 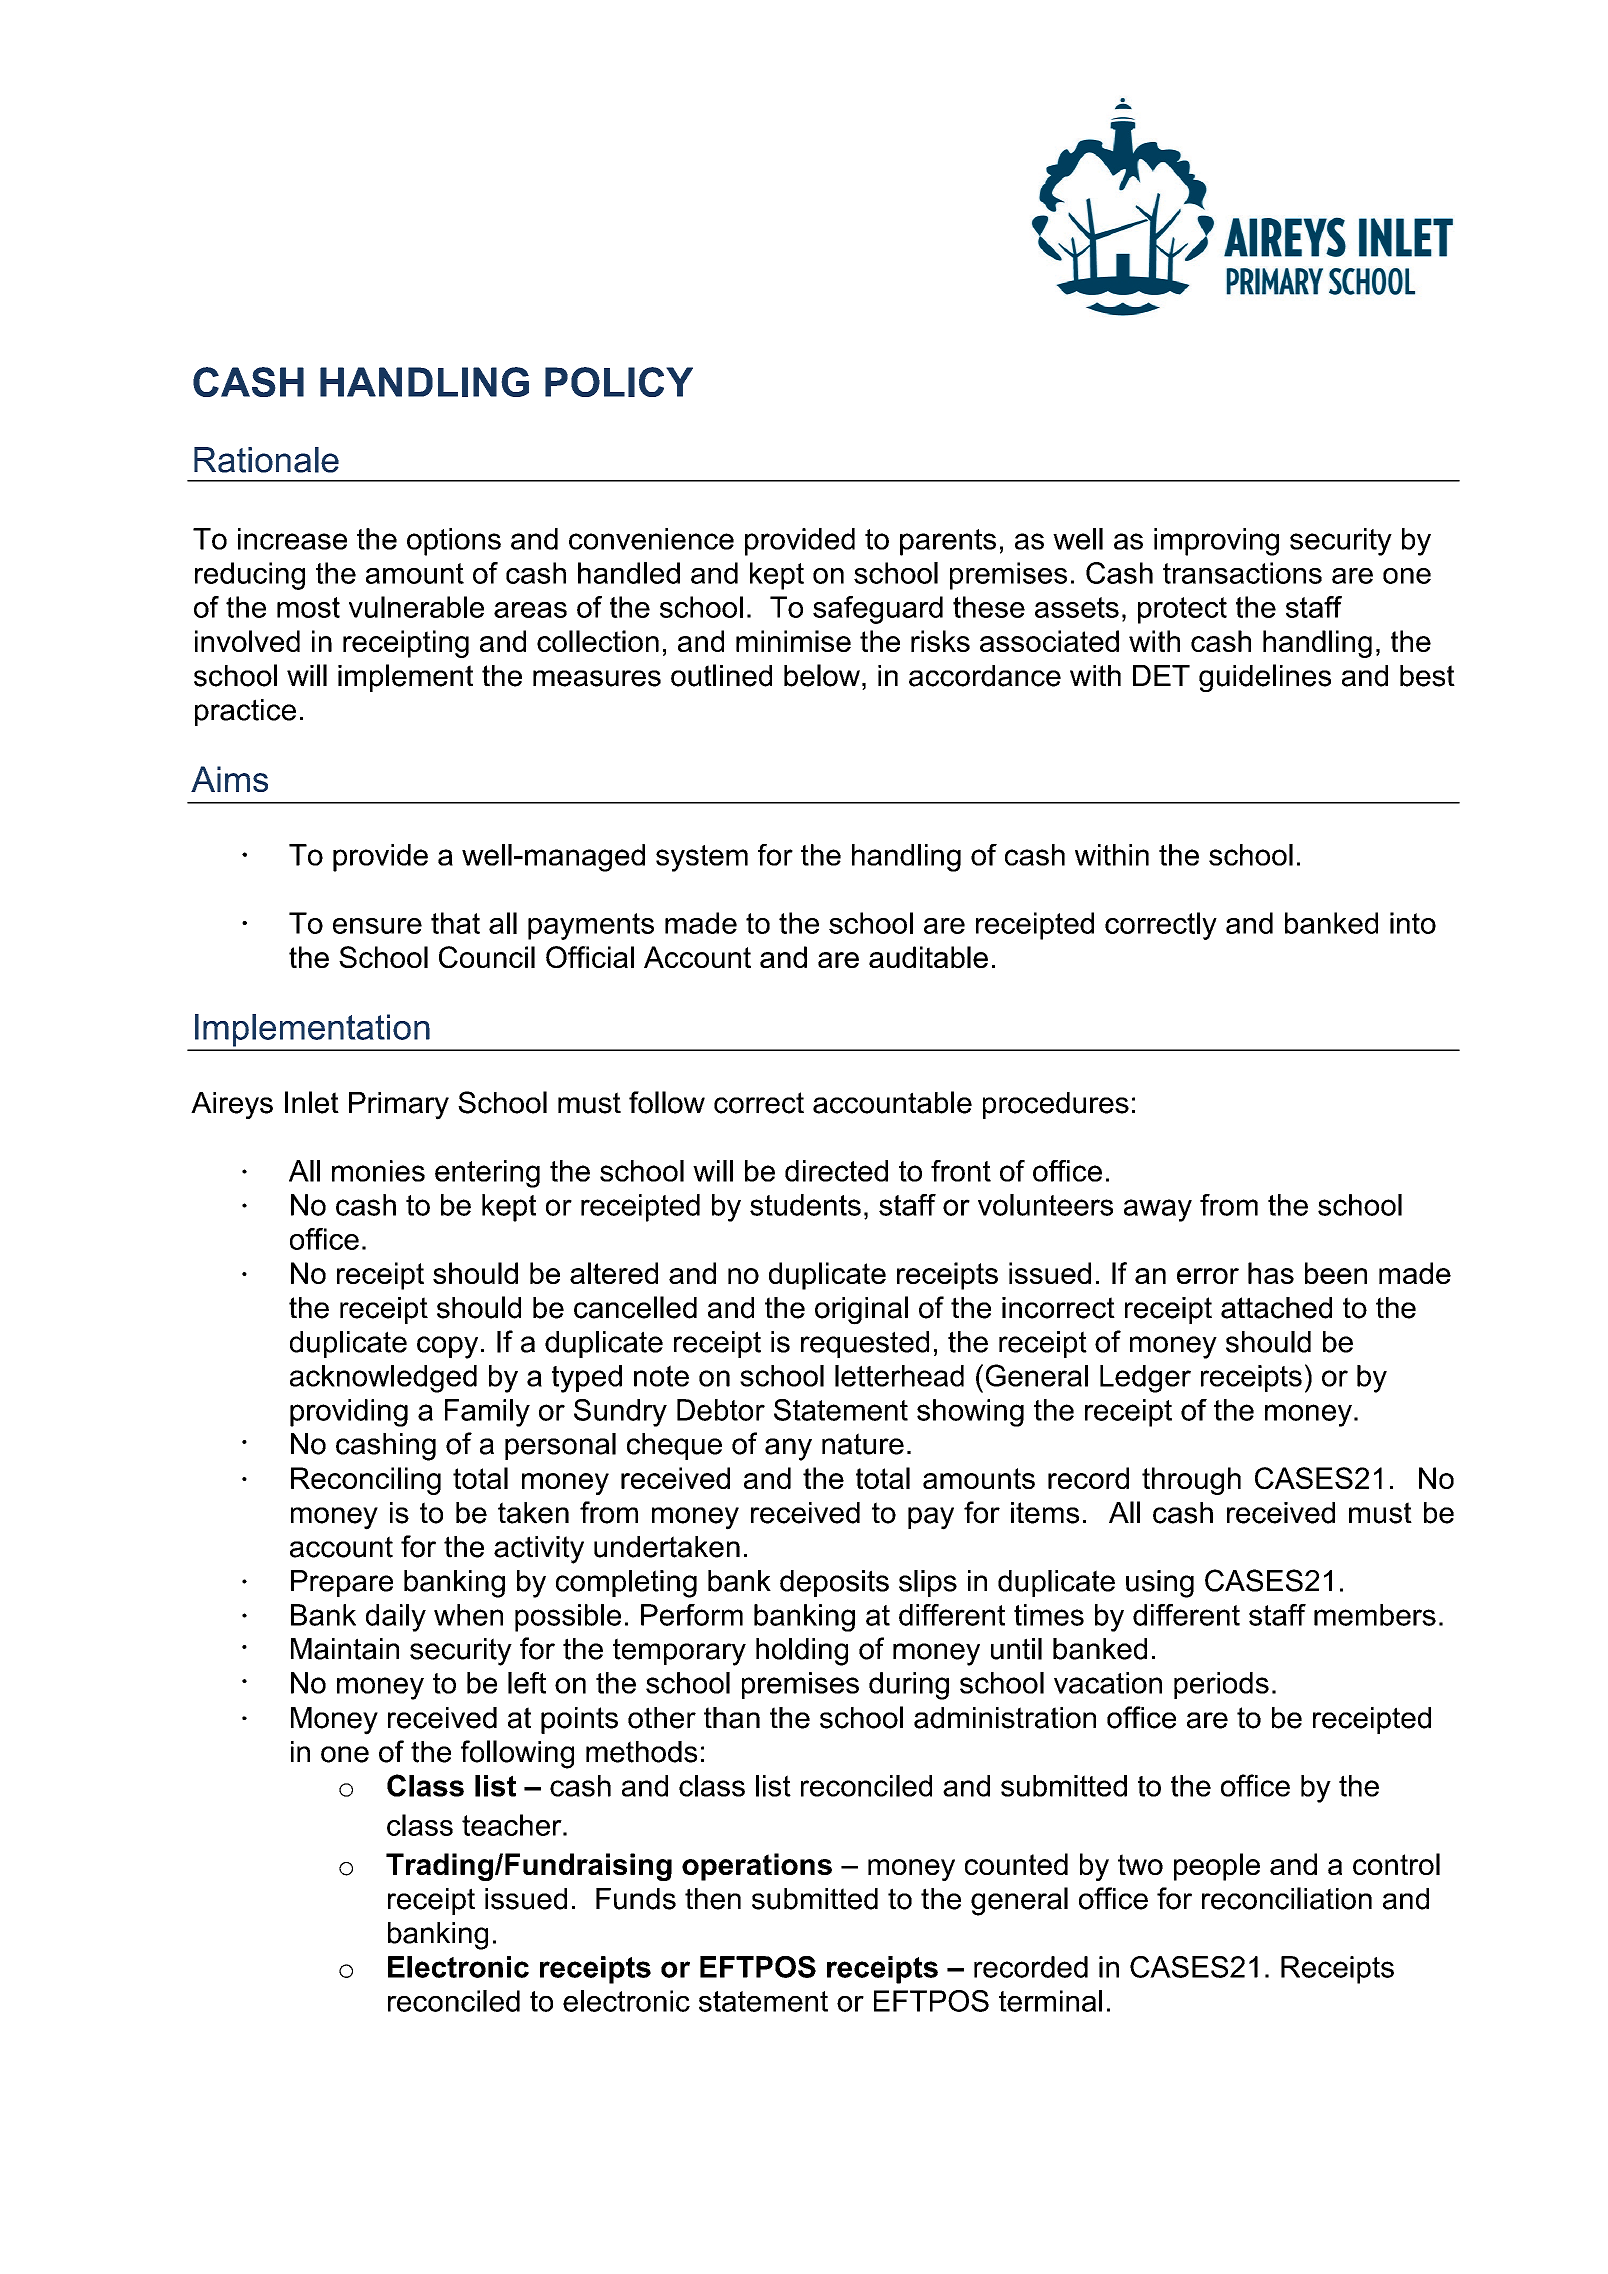 What do you see at coordinates (266, 460) in the screenshot?
I see `Rationale` at bounding box center [266, 460].
